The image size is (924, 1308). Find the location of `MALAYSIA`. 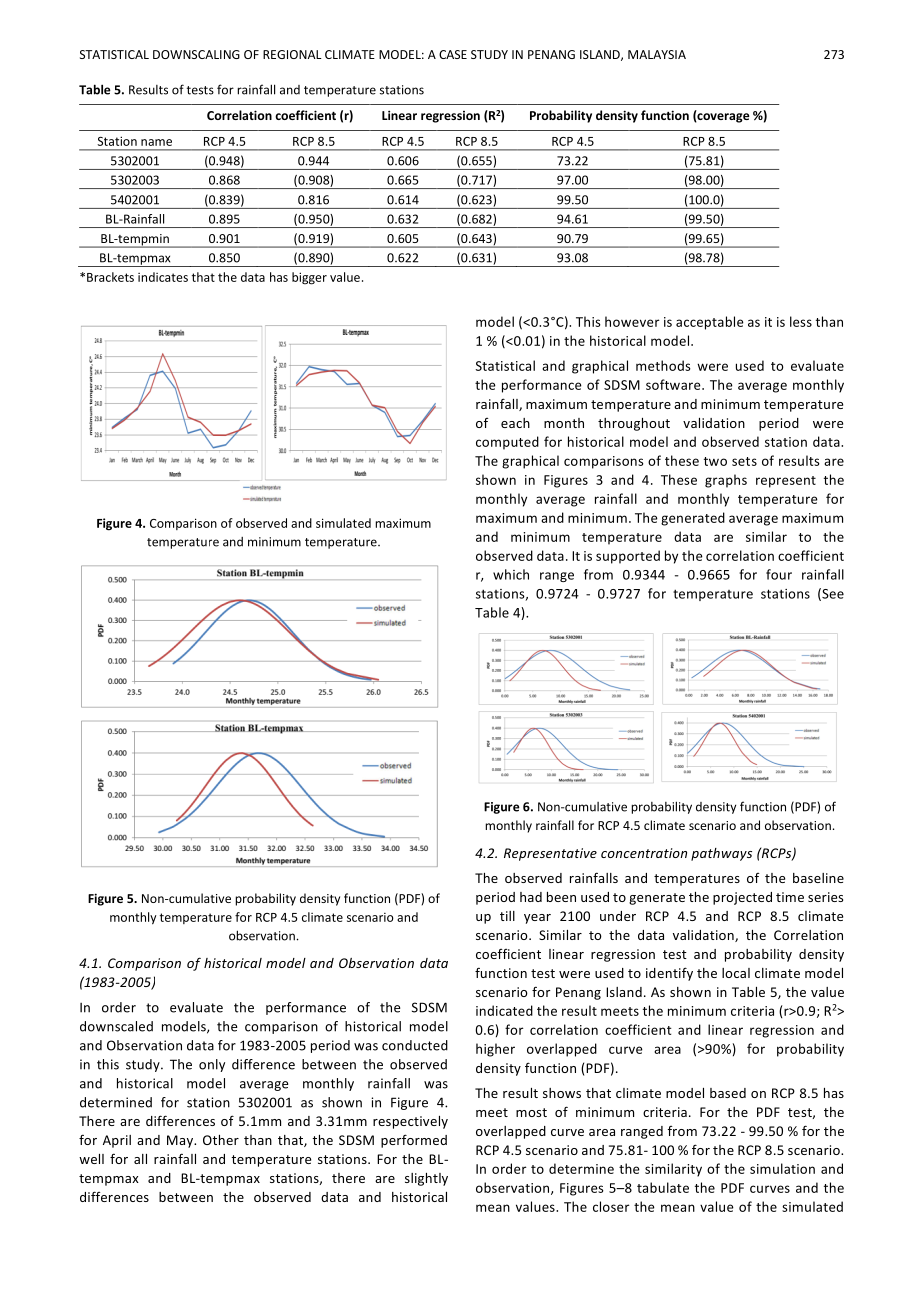

MALAYSIA is located at coordinates (657, 54).
